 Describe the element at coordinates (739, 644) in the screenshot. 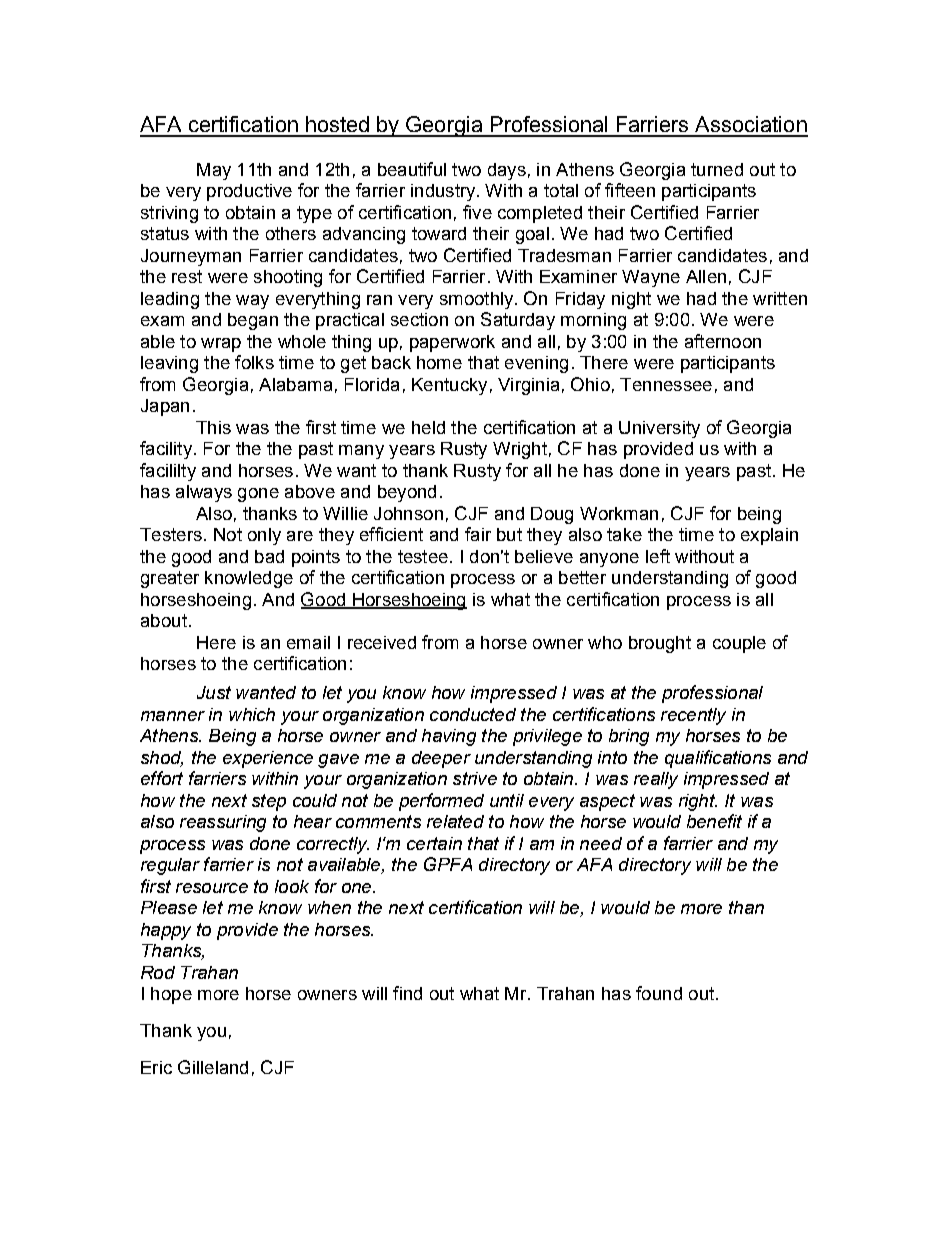

I see `couple` at that location.
